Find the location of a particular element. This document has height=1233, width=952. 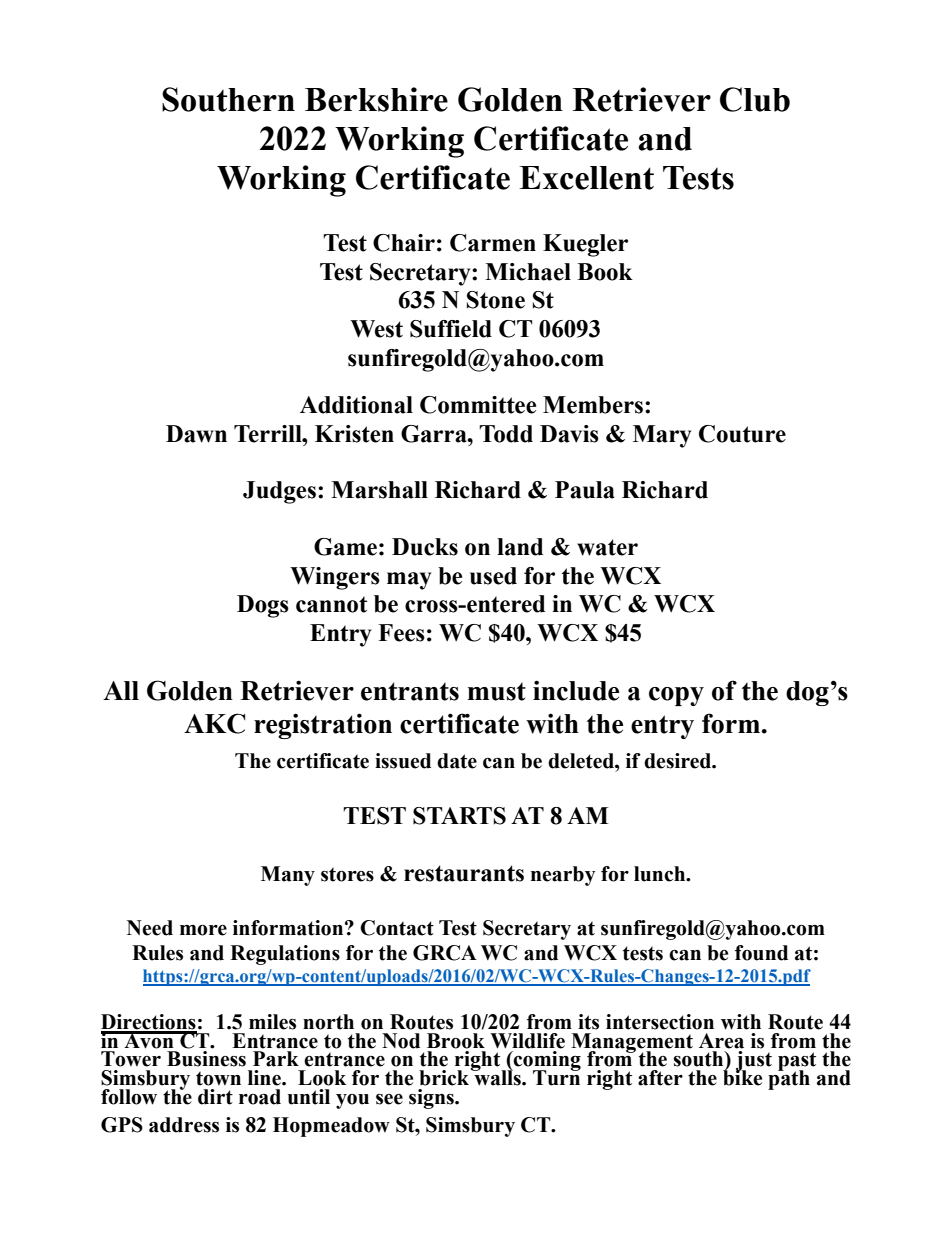

date is located at coordinates (457, 761).
